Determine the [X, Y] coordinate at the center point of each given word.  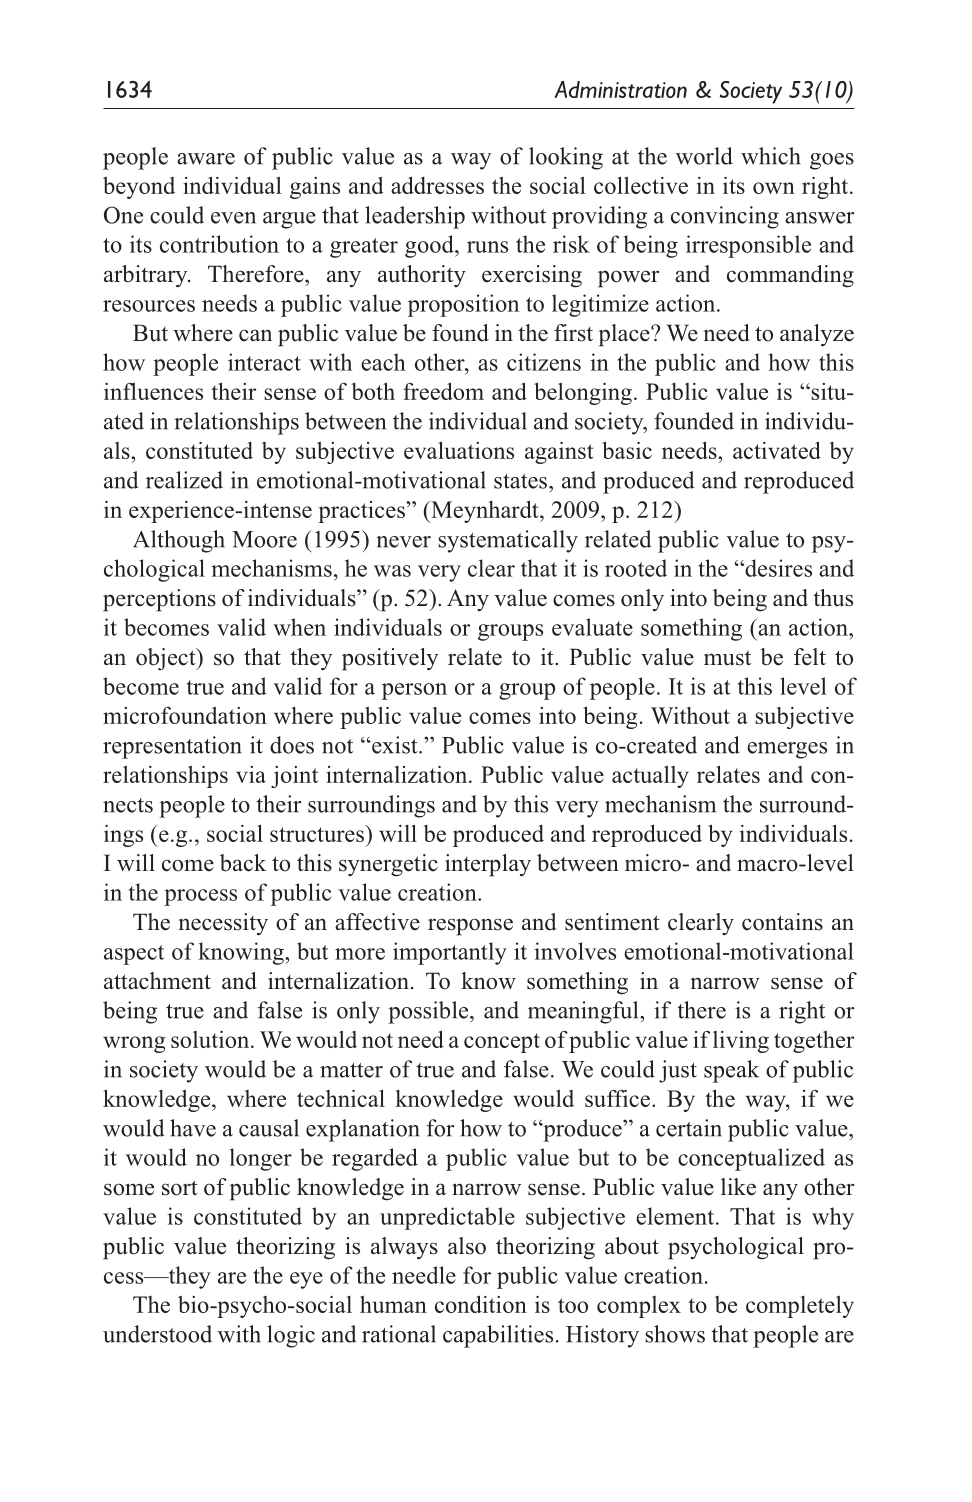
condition [481, 1304]
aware [206, 159]
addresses [437, 185]
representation [172, 747]
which [770, 156]
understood [157, 1334]
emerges [787, 750]
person [414, 691]
